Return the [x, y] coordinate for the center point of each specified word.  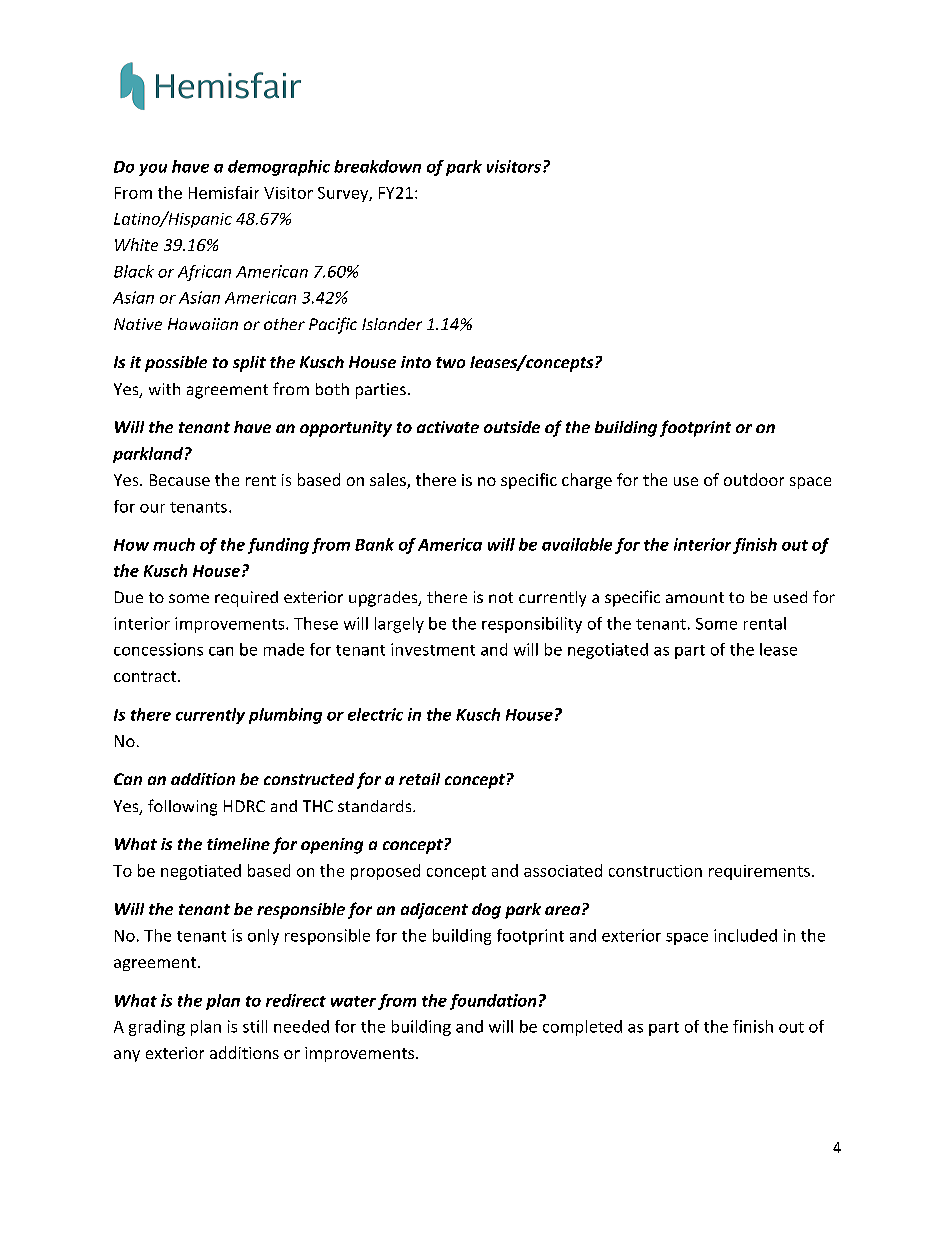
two [450, 362]
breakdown [377, 166]
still [255, 1026]
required [246, 599]
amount [695, 597]
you [153, 170]
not [501, 597]
